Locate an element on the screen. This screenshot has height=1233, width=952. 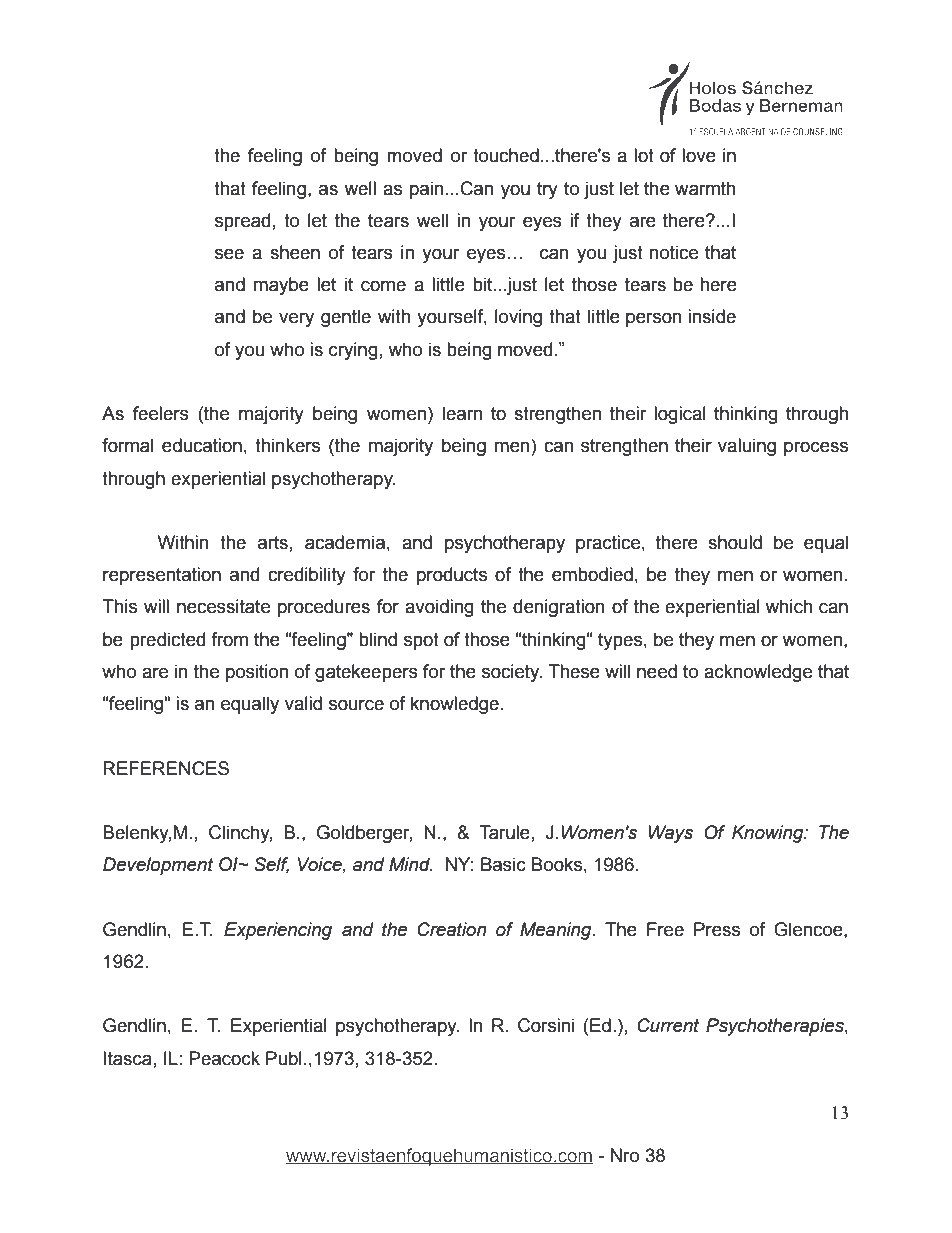
should is located at coordinates (735, 542).
